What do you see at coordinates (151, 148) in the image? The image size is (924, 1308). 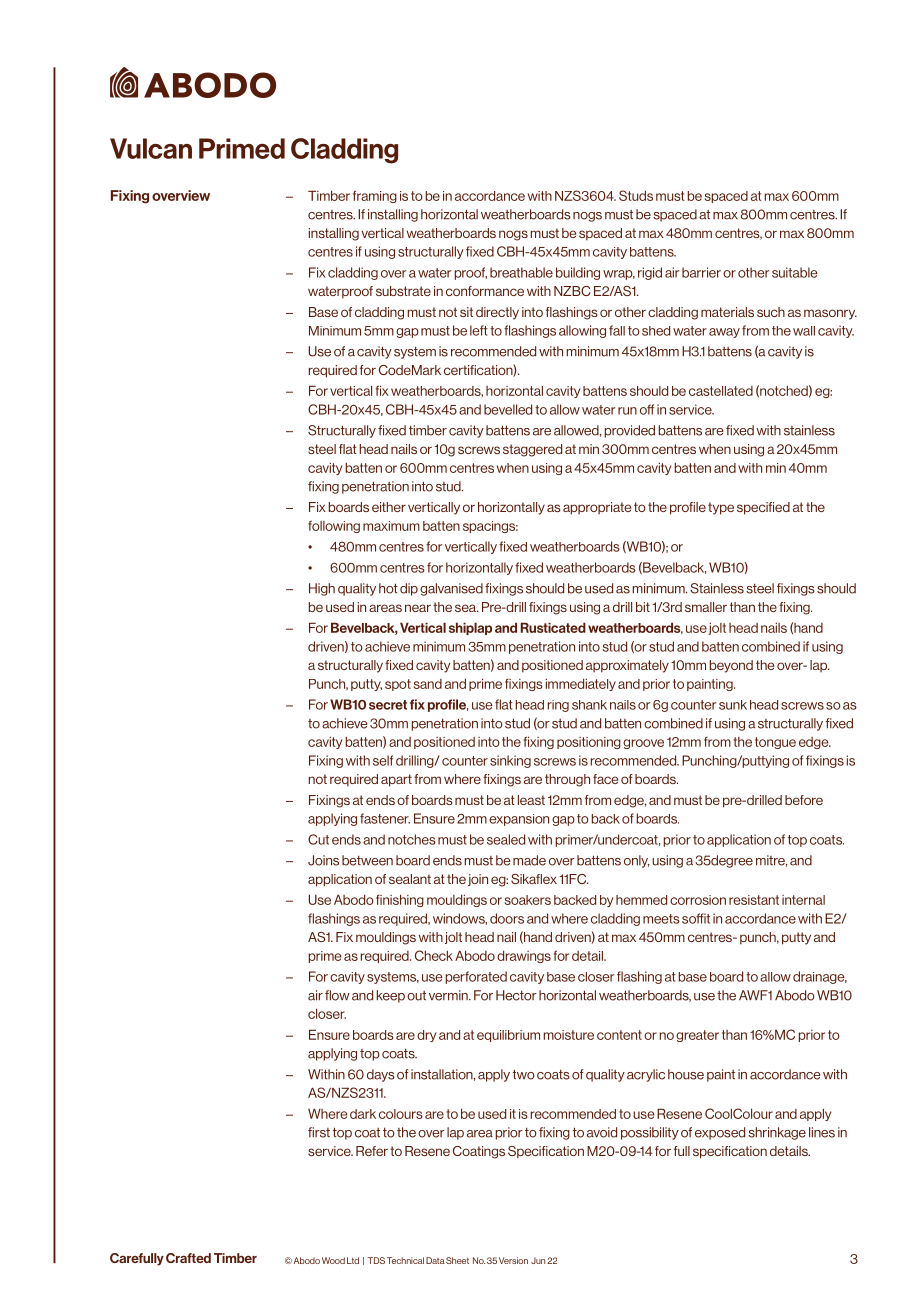 I see `Vulcan` at bounding box center [151, 148].
